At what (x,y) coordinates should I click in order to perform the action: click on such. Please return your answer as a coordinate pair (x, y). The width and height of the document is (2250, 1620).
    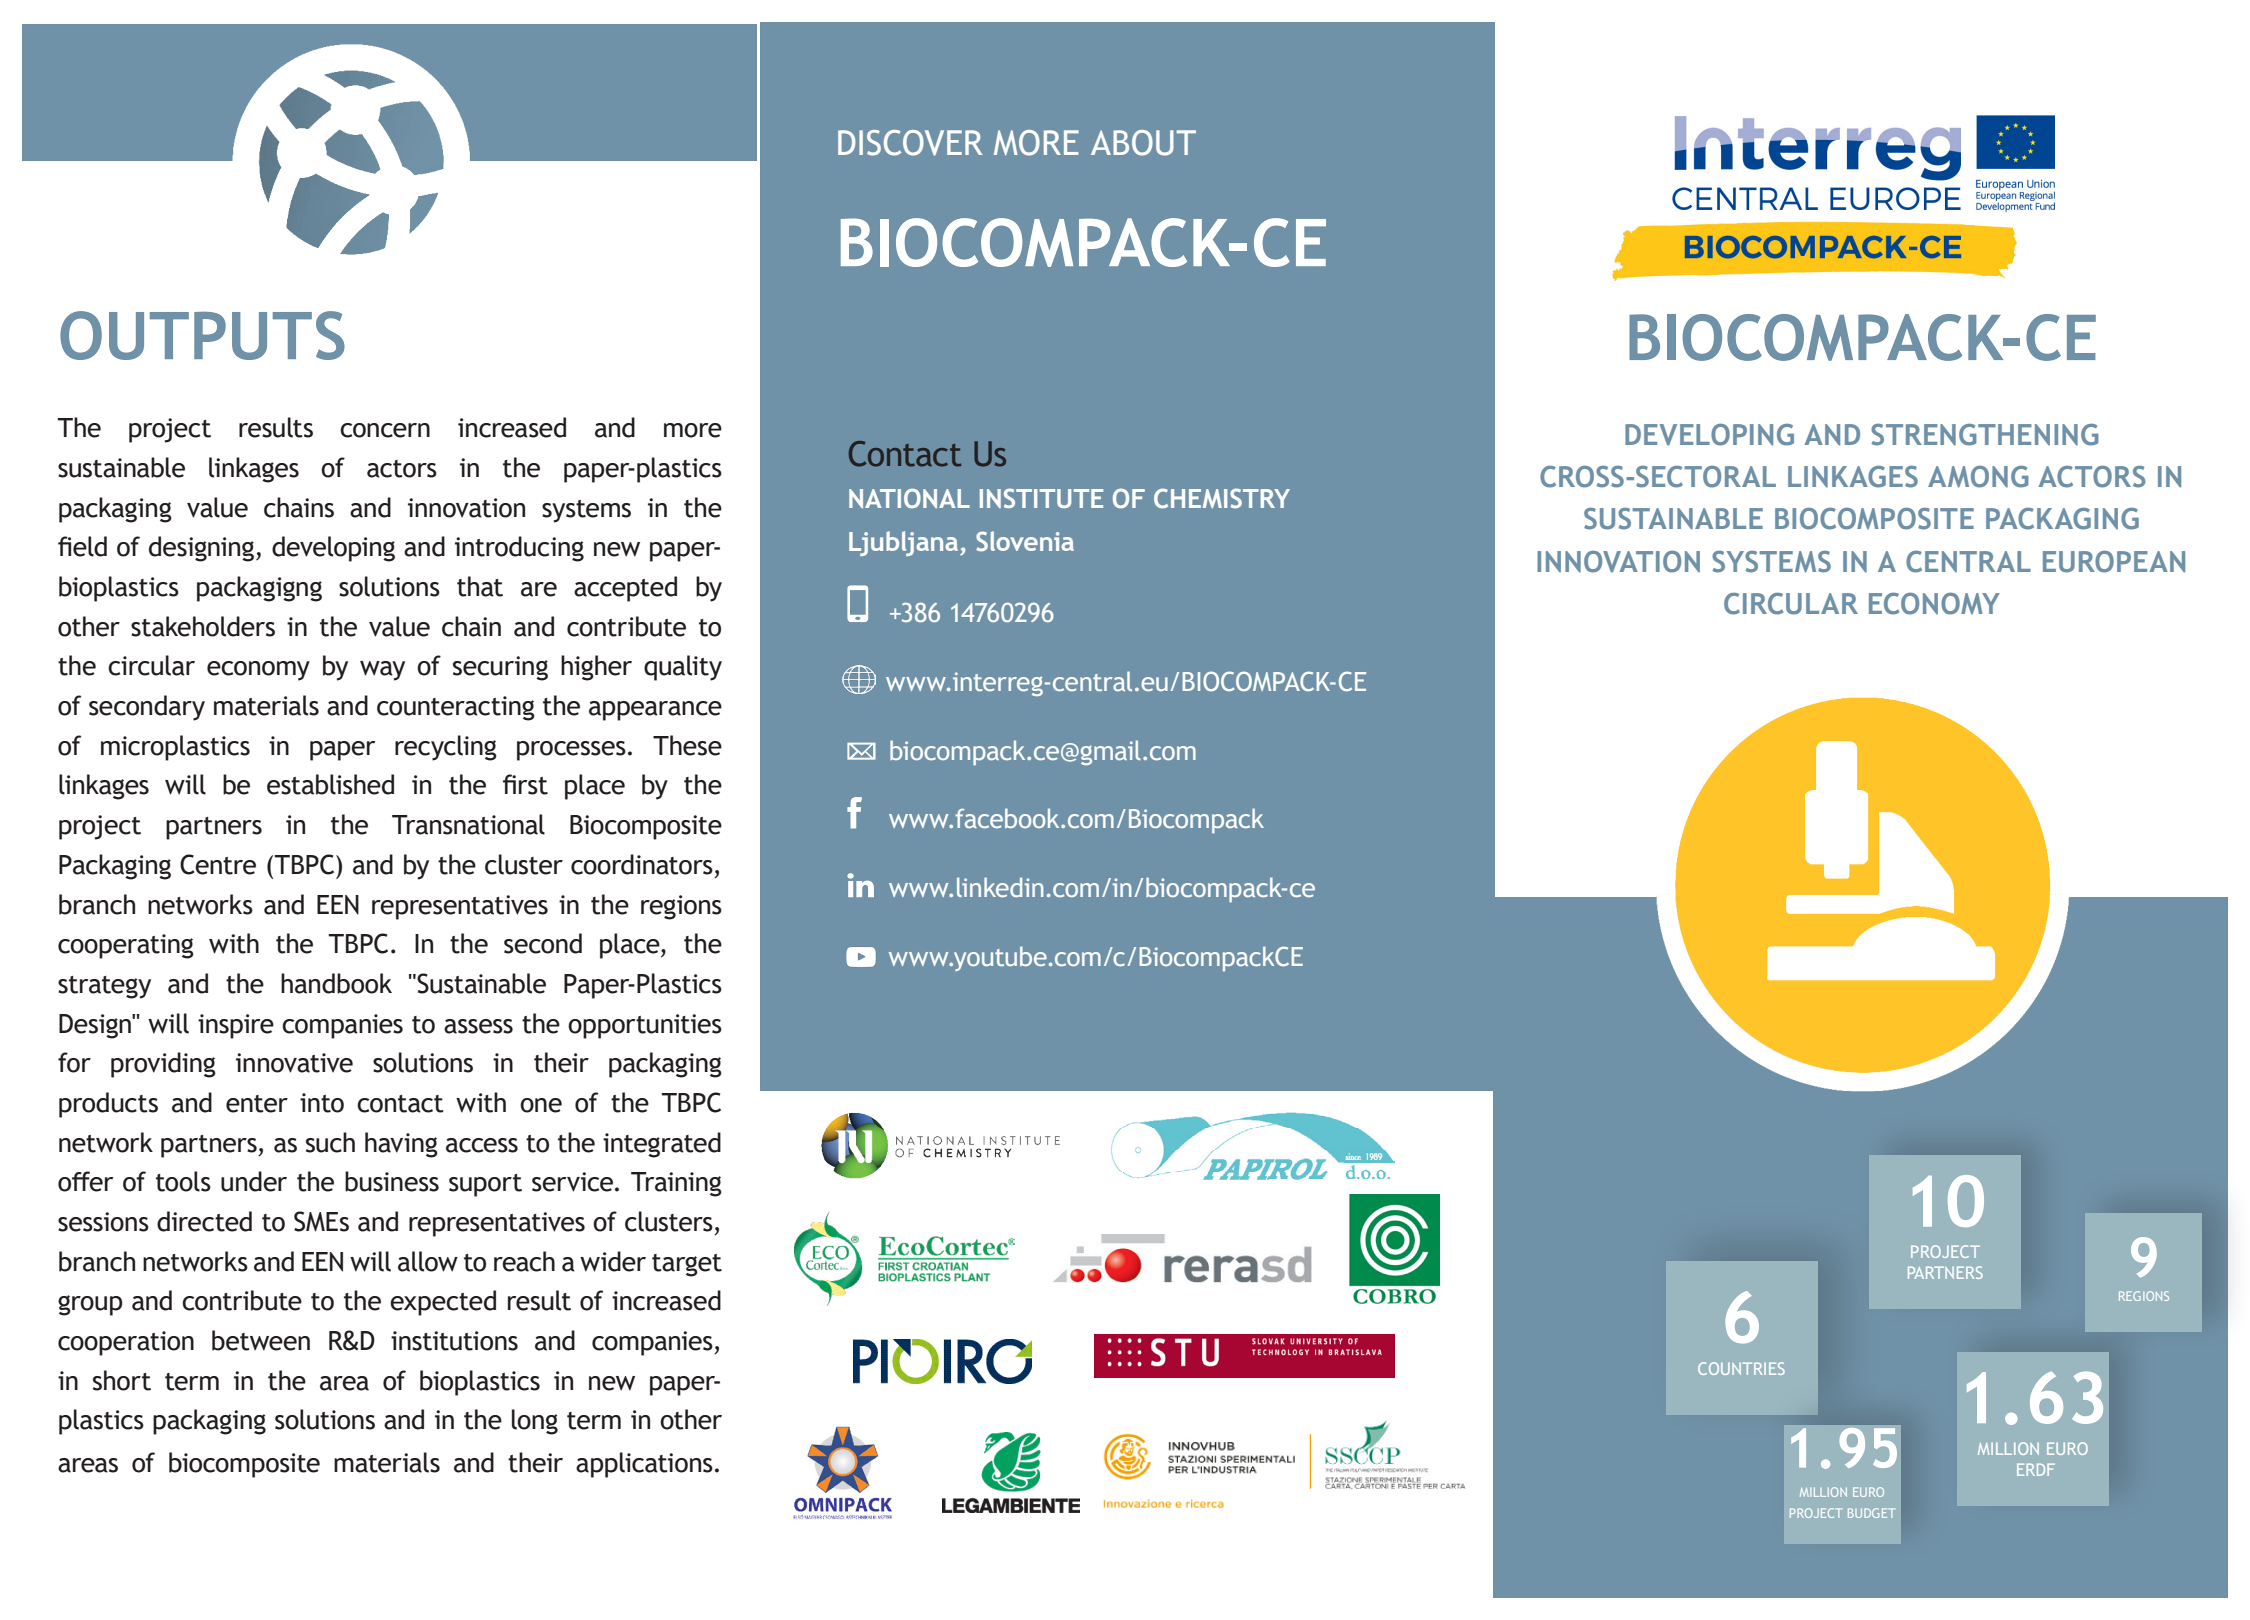
    Looking at the image, I should click on (330, 1142).
